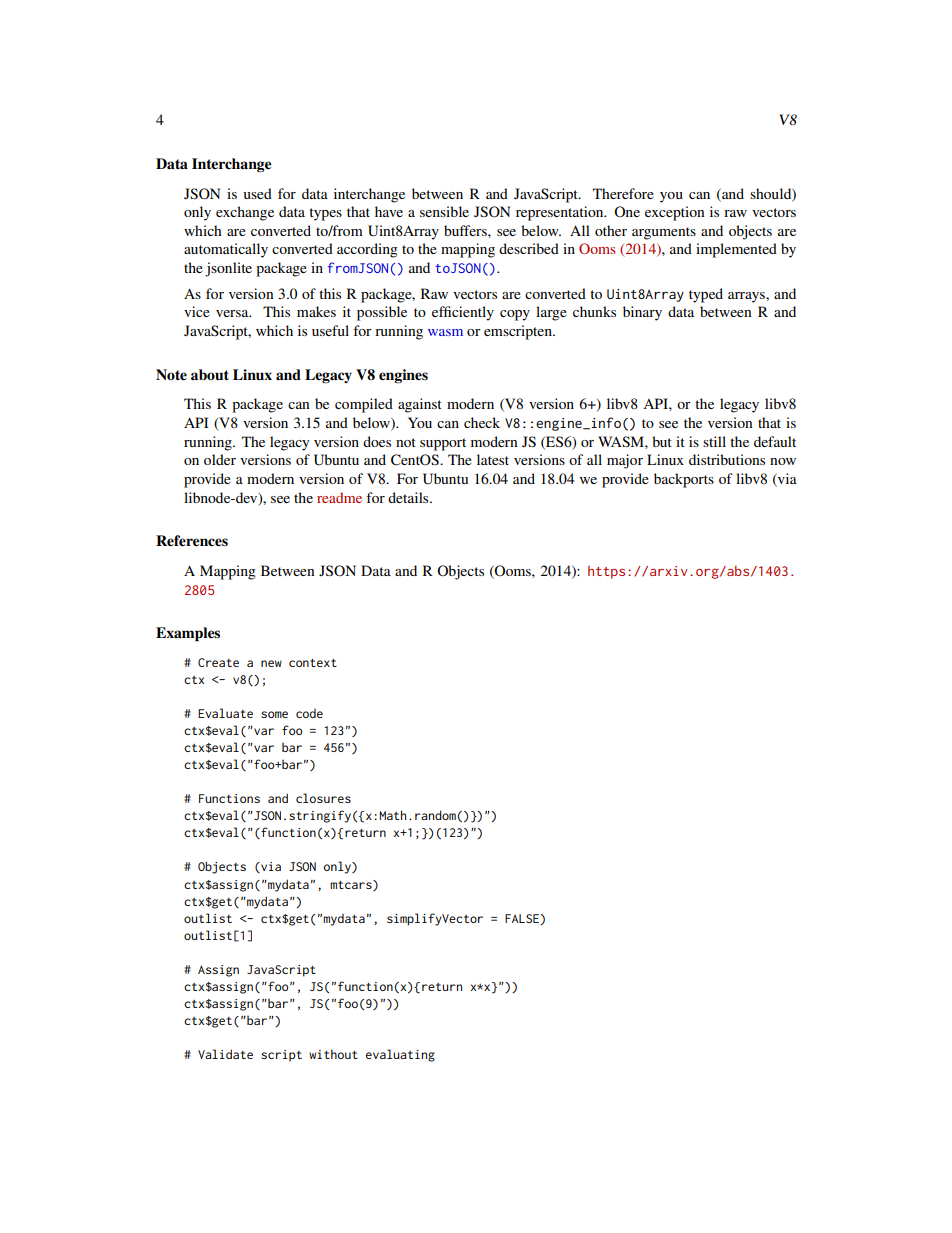  Describe the element at coordinates (245, 213) in the document. I see `exchange` at that location.
